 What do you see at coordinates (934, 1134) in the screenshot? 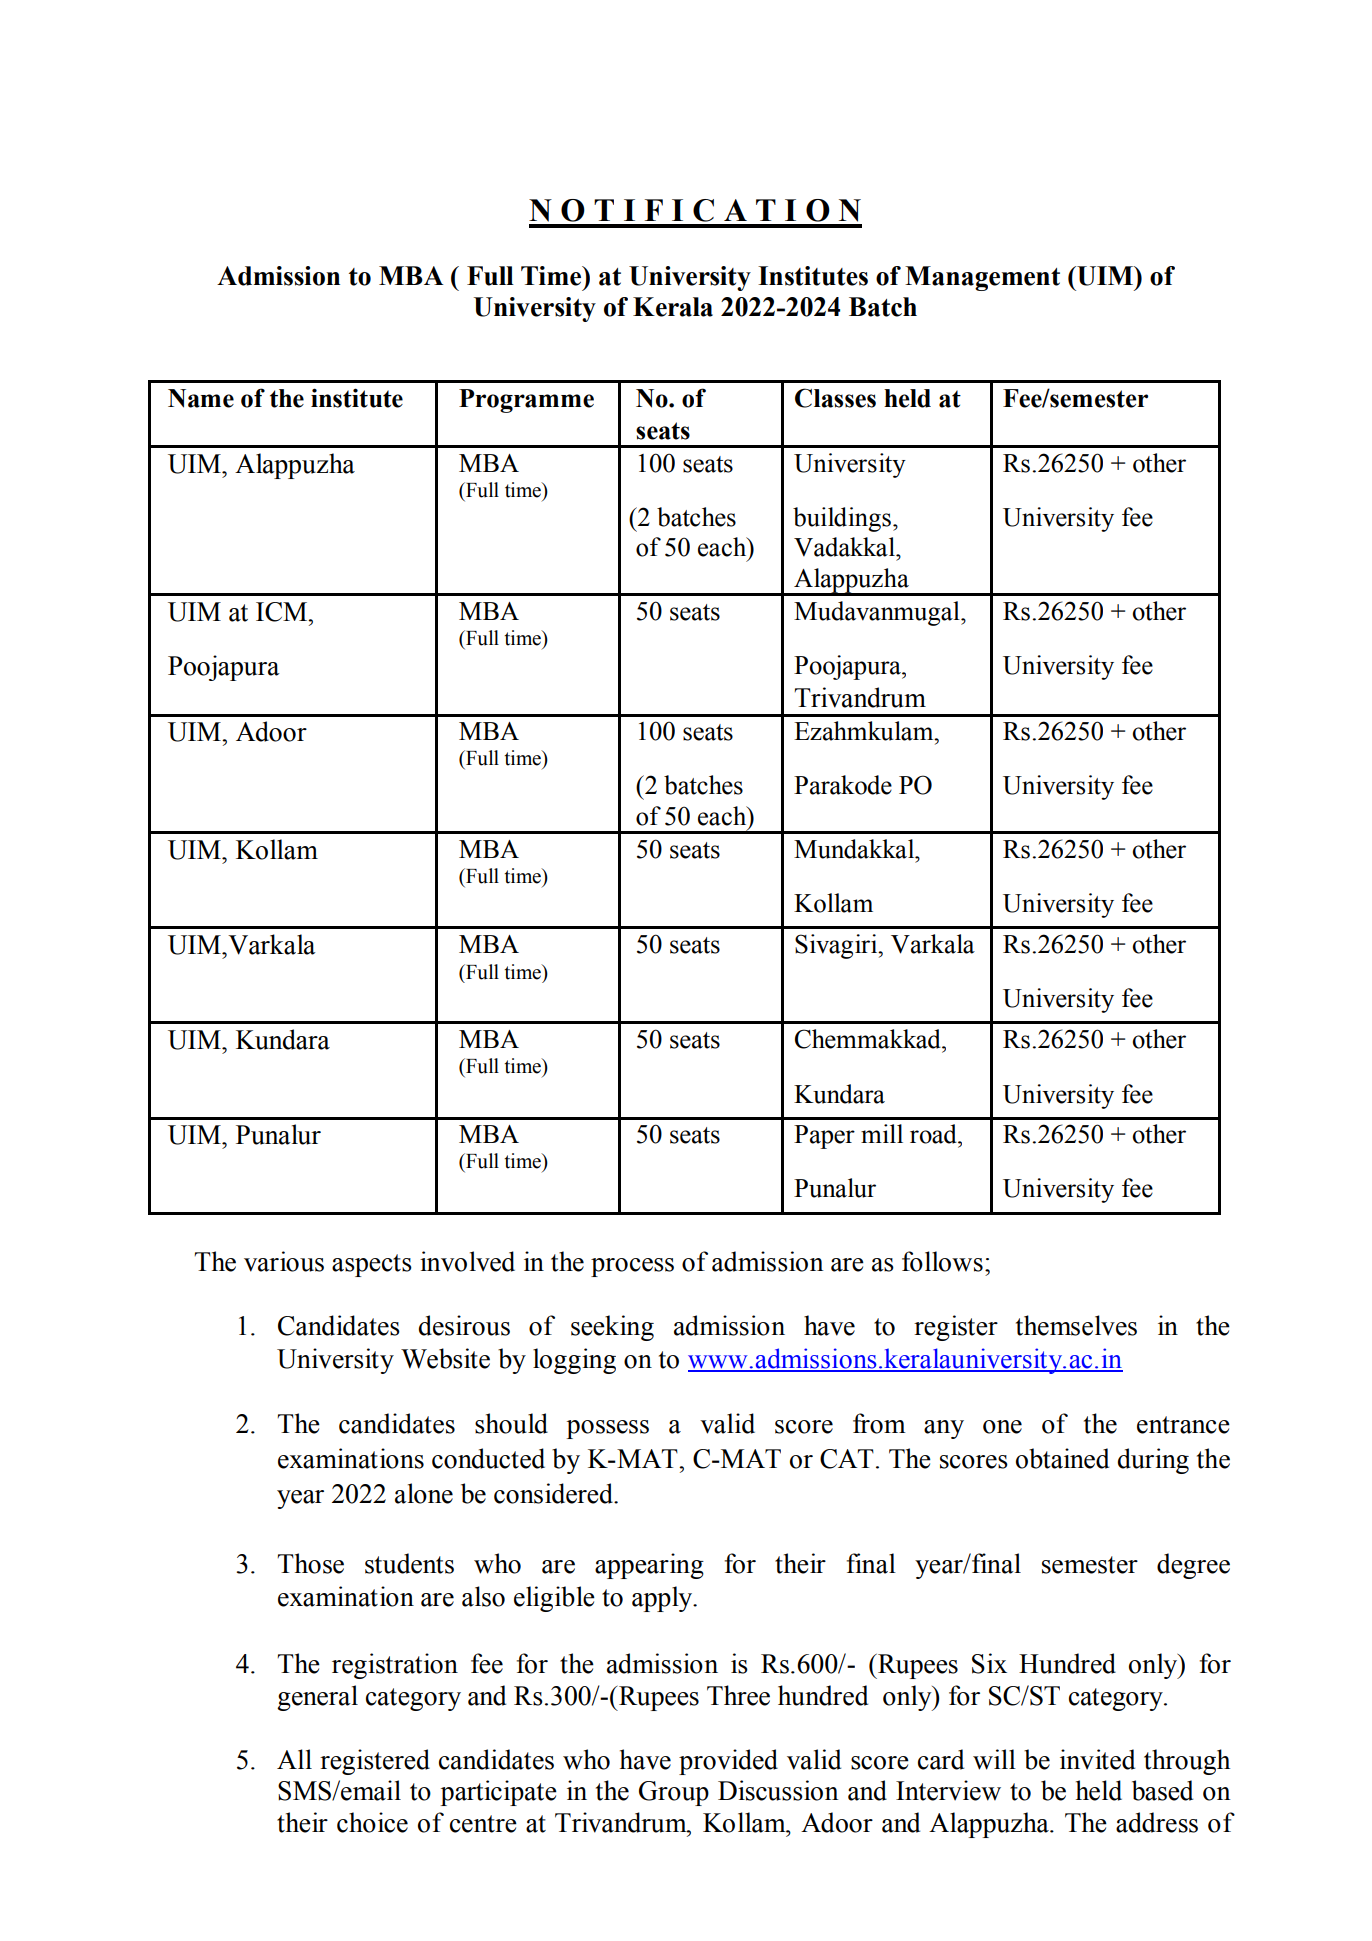
I see `road` at bounding box center [934, 1134].
